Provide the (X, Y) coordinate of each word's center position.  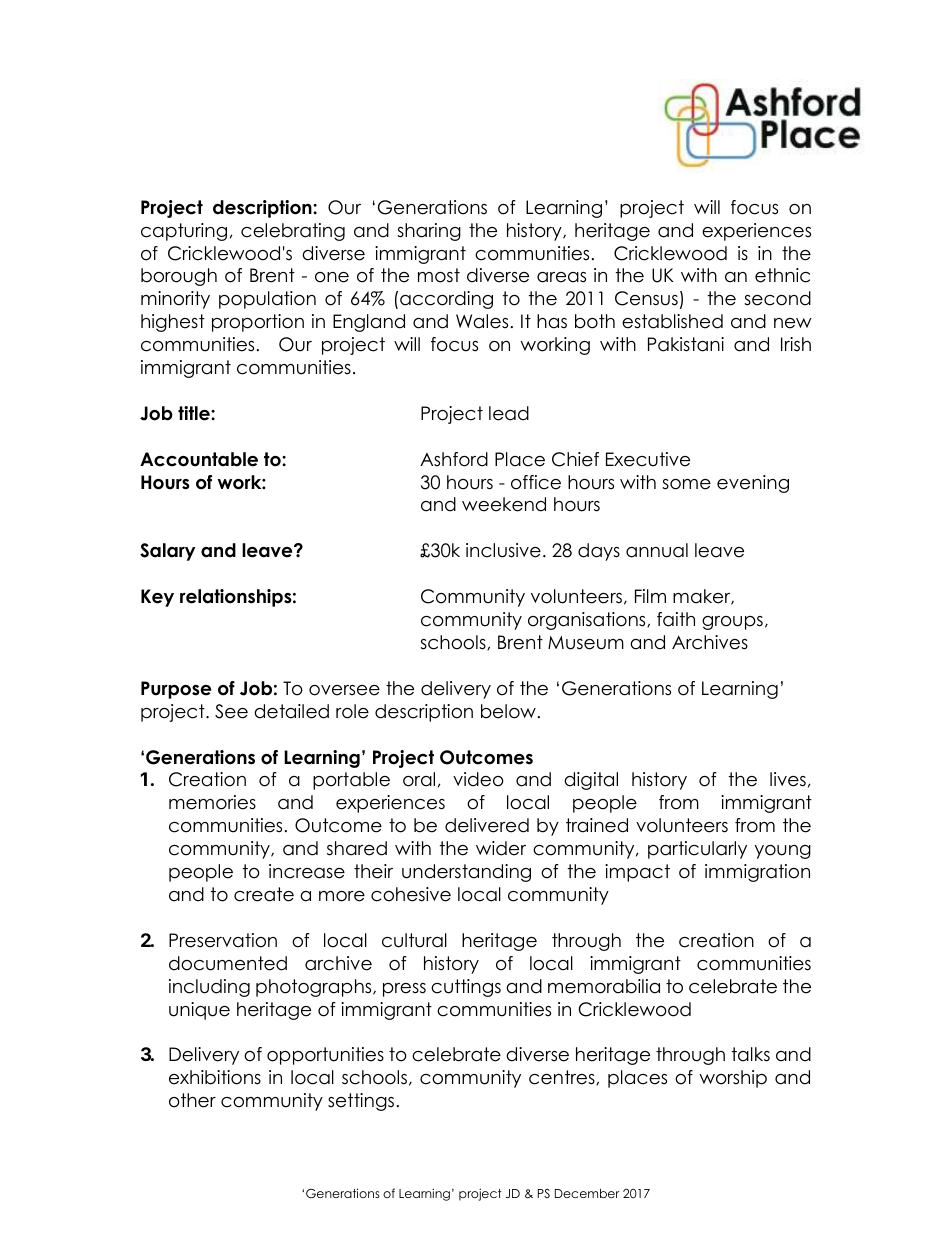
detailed (291, 711)
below (508, 711)
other (192, 1100)
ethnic (782, 275)
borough (179, 277)
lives (788, 779)
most (439, 275)
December (587, 1193)
